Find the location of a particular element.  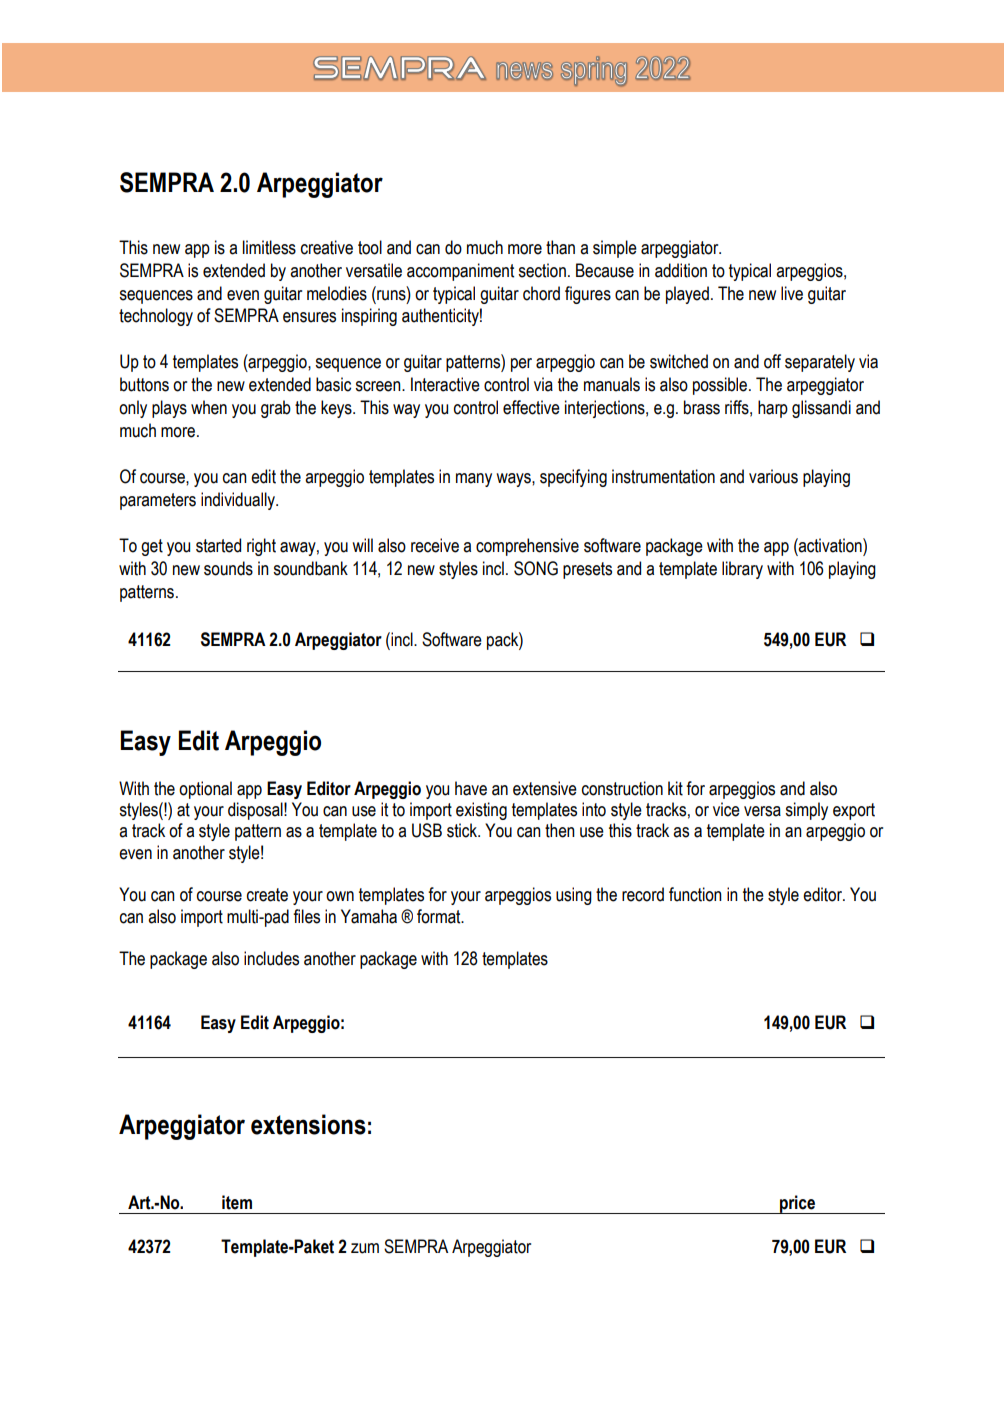

item is located at coordinates (237, 1202).
